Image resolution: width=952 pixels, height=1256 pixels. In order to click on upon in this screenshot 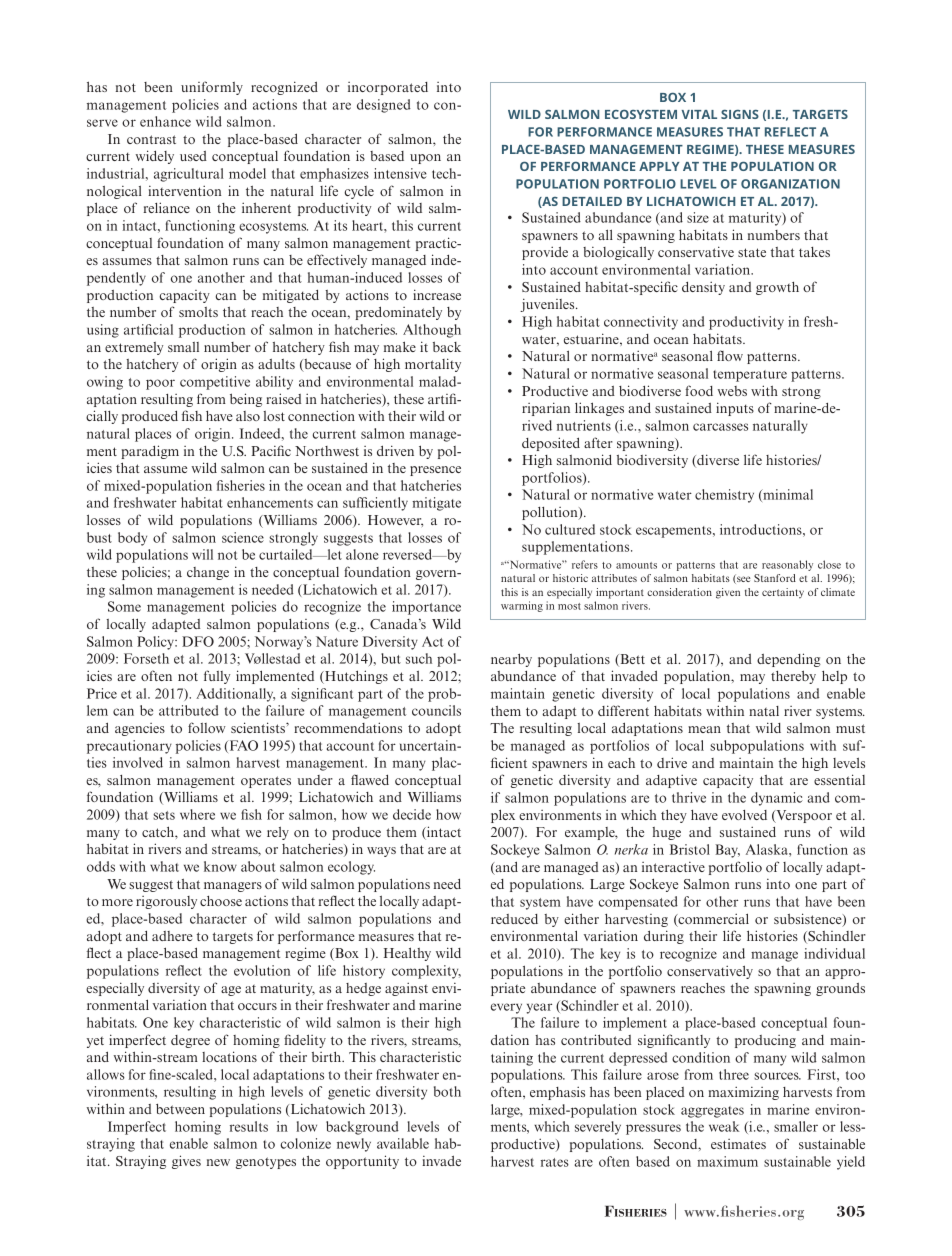, I will do `click(425, 159)`.
